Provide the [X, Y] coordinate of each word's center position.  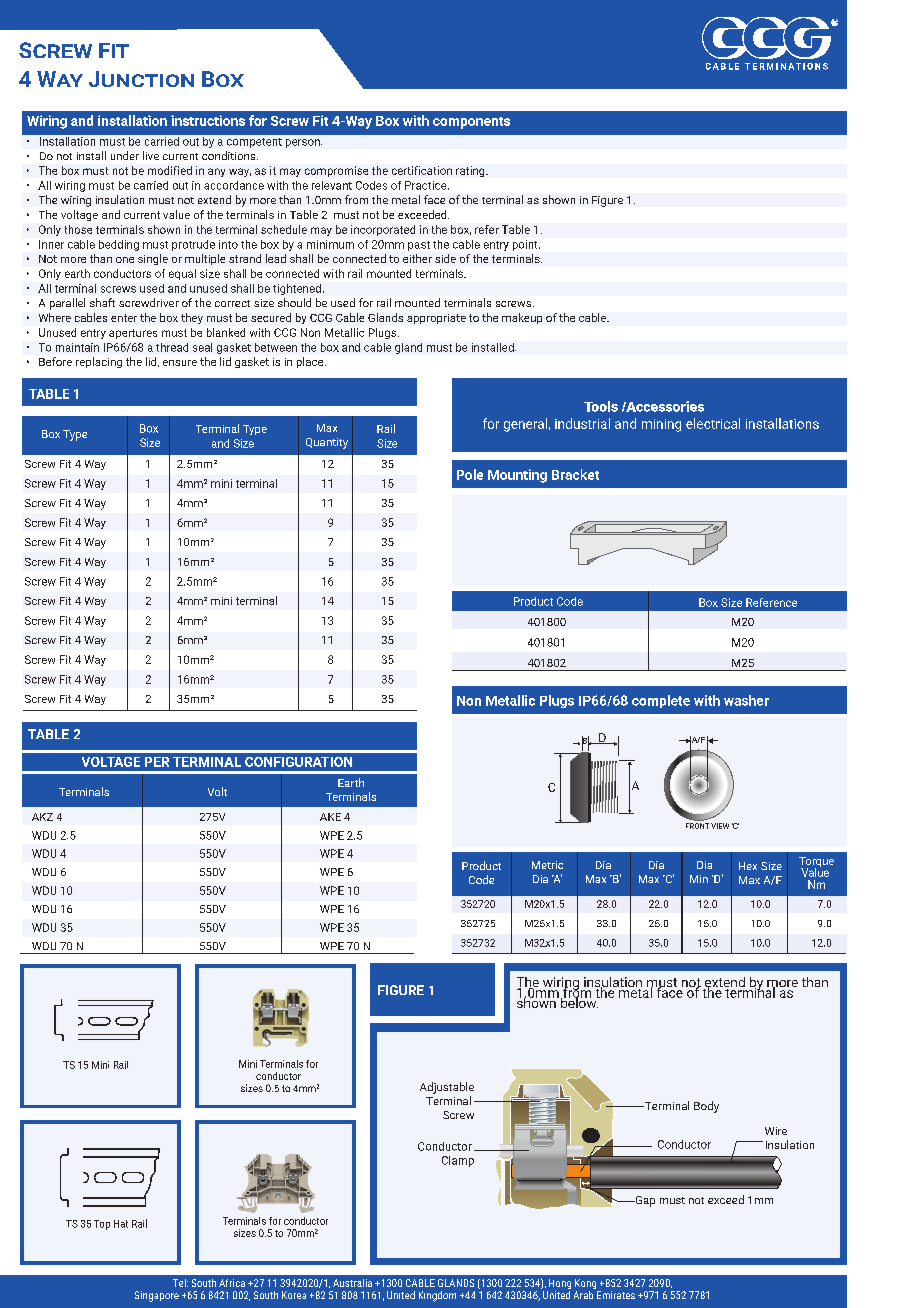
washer [746, 700]
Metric [547, 865]
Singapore [157, 1296]
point [526, 245]
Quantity [327, 443]
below [580, 1001]
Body [706, 1107]
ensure [180, 363]
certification [422, 170]
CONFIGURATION [298, 762]
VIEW [720, 826]
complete [661, 701]
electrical [713, 423]
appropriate [436, 319]
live [151, 155]
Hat [121, 1224]
